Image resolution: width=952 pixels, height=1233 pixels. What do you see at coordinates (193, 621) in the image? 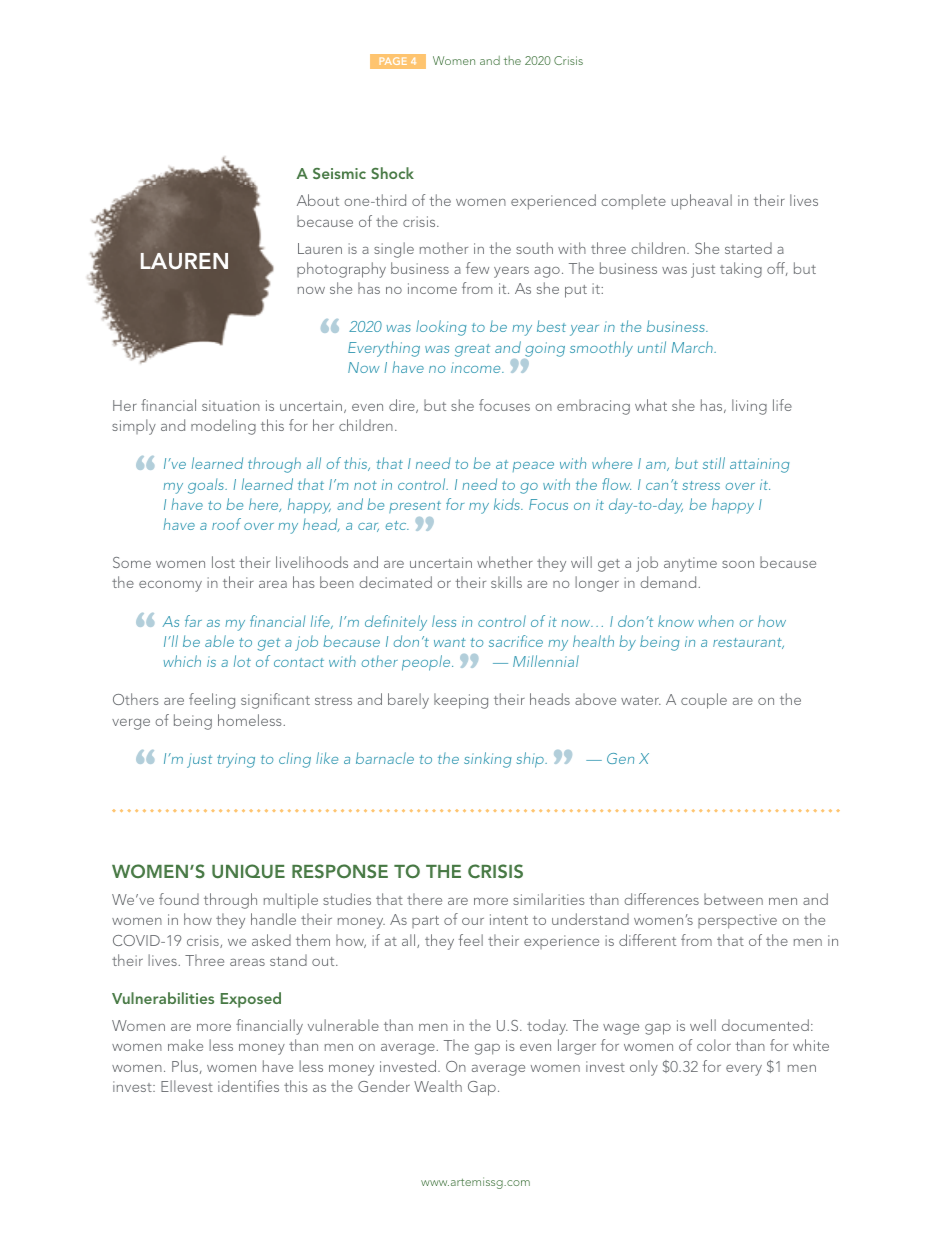
I see `far` at bounding box center [193, 621].
